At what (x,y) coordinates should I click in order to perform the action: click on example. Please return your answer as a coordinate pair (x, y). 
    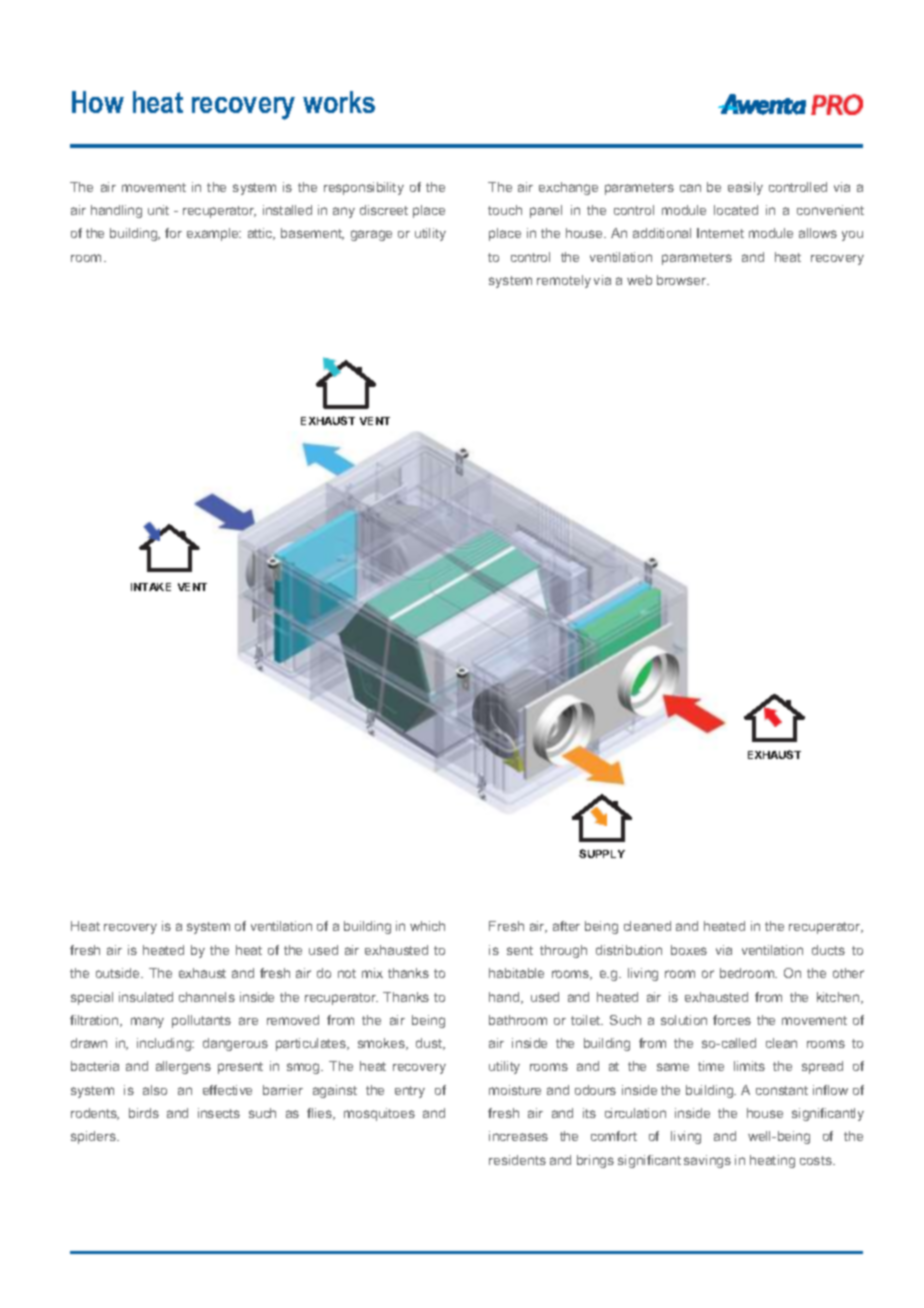
    Looking at the image, I should click on (214, 234).
